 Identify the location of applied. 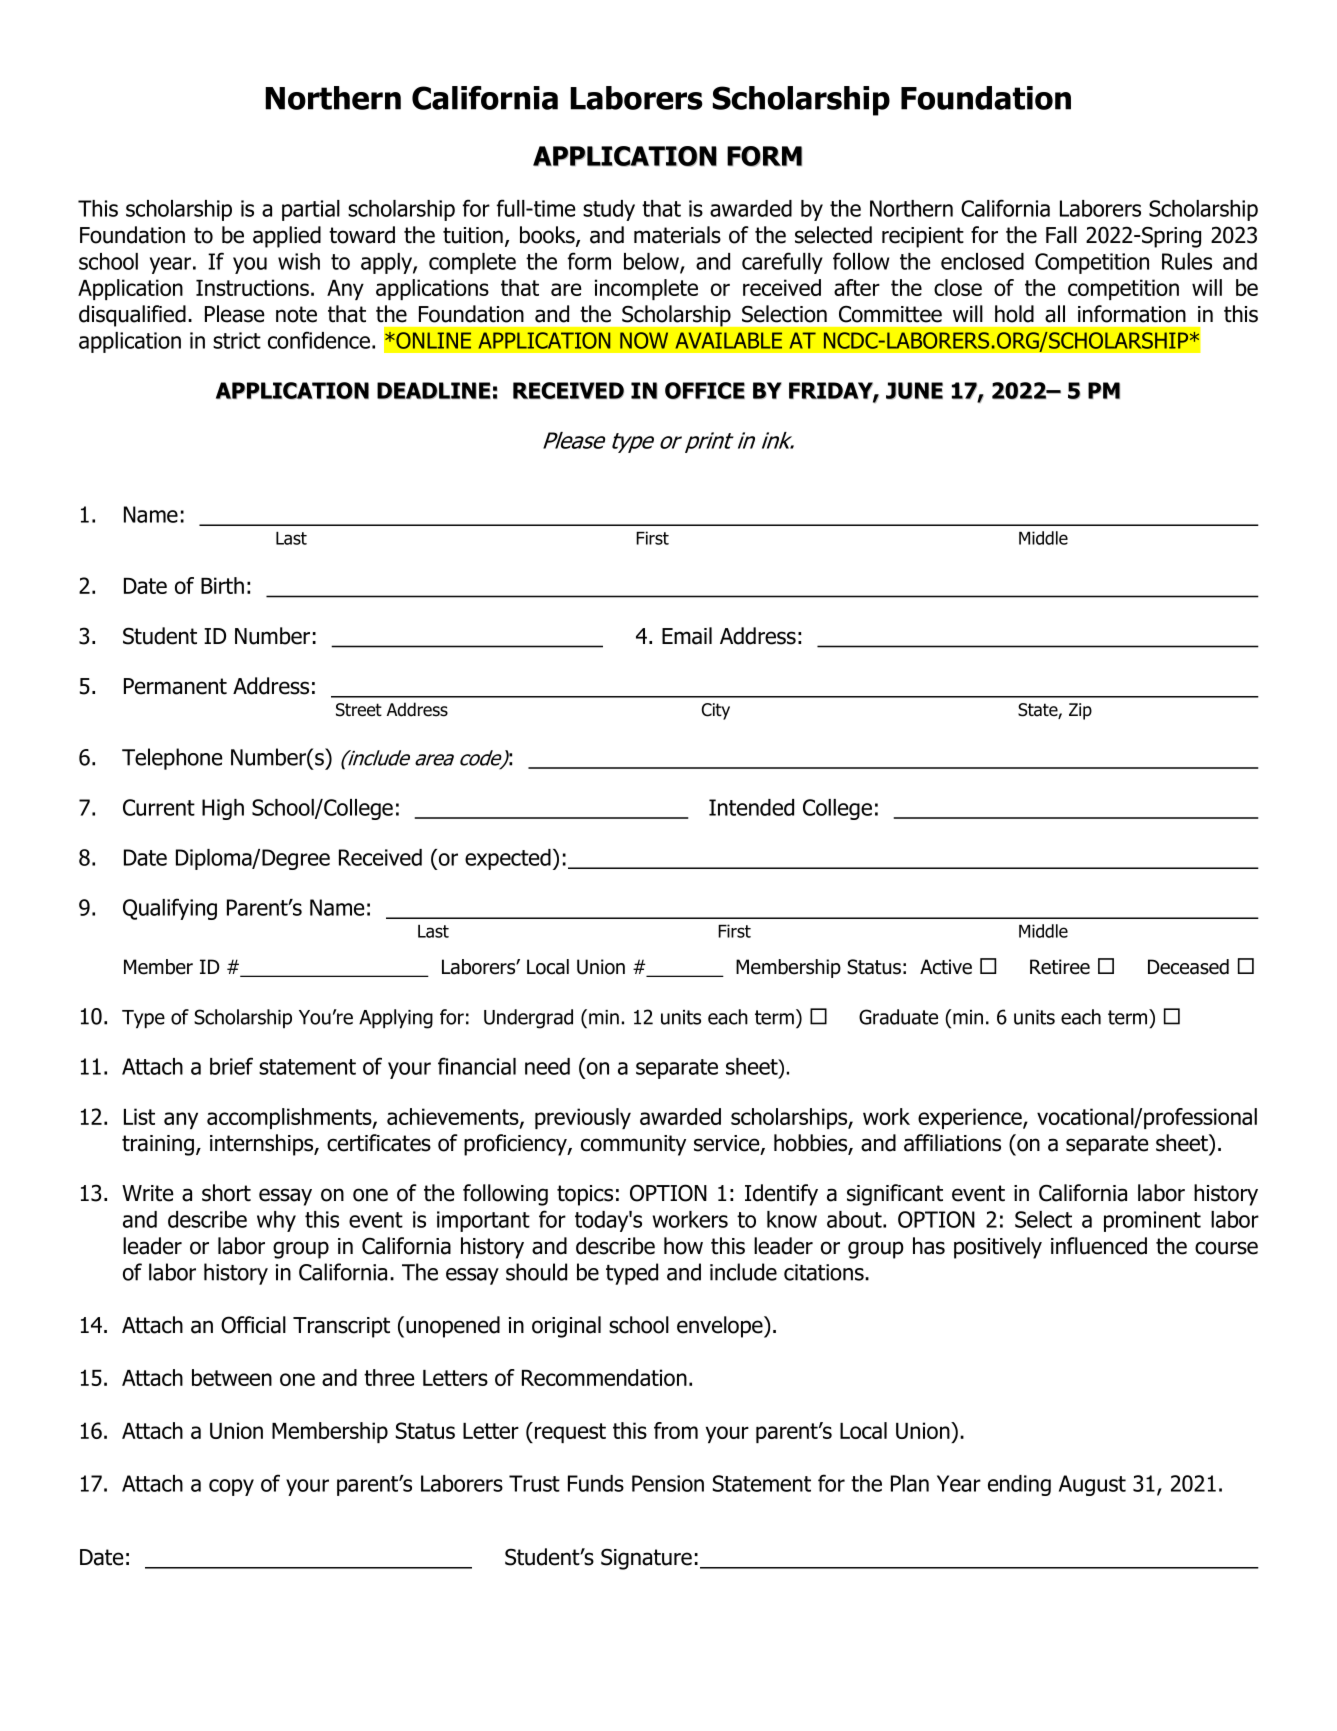
(287, 237).
